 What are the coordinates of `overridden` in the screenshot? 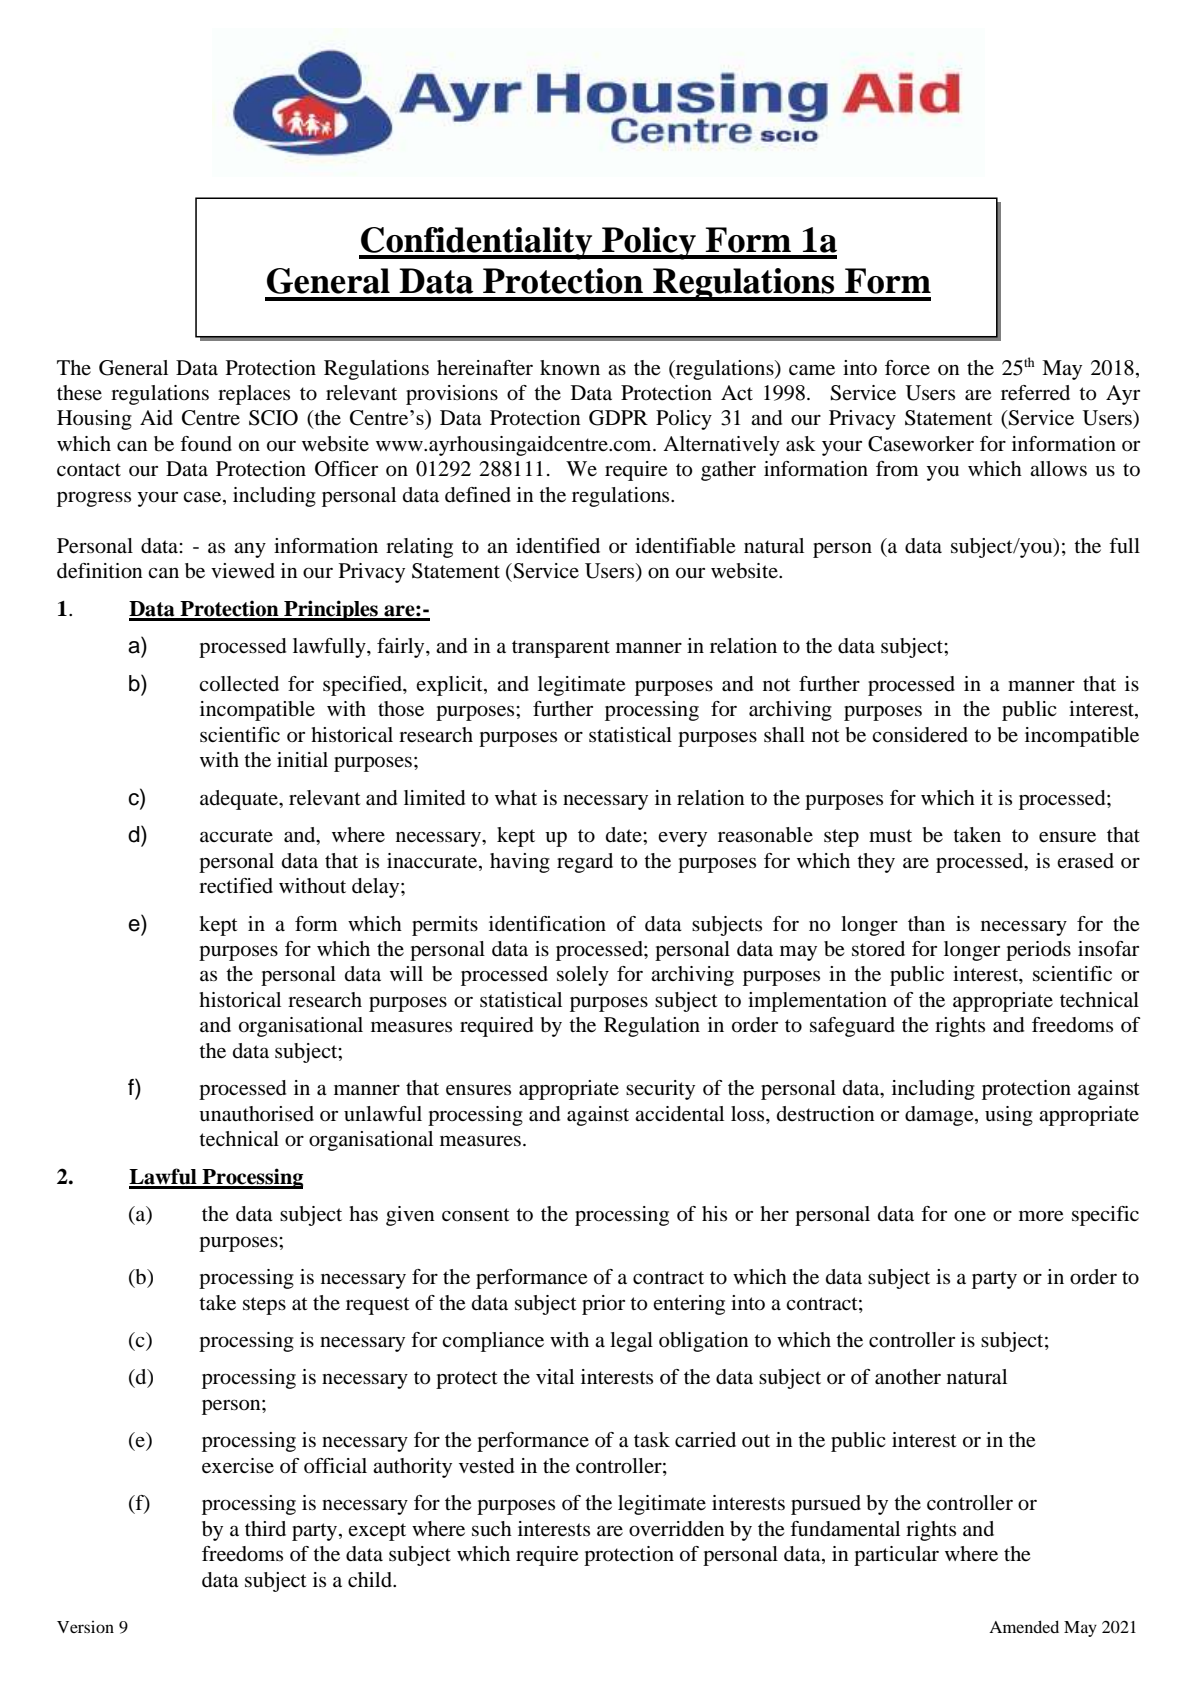 It's located at (677, 1529).
